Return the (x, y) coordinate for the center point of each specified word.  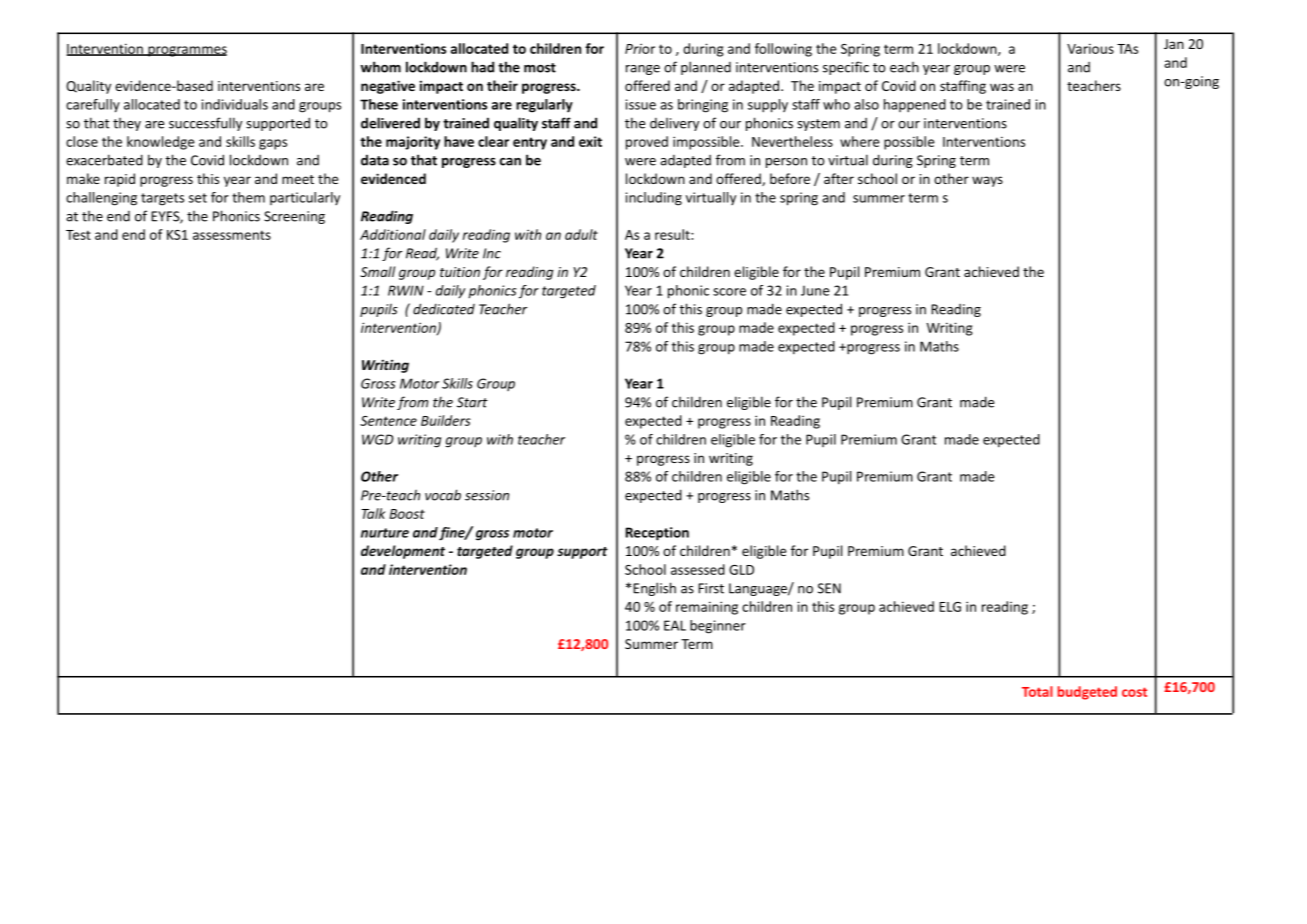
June (815, 290)
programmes (186, 51)
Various (1090, 48)
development (403, 552)
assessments (232, 235)
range (643, 70)
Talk (373, 513)
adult (581, 234)
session (487, 495)
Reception (657, 534)
